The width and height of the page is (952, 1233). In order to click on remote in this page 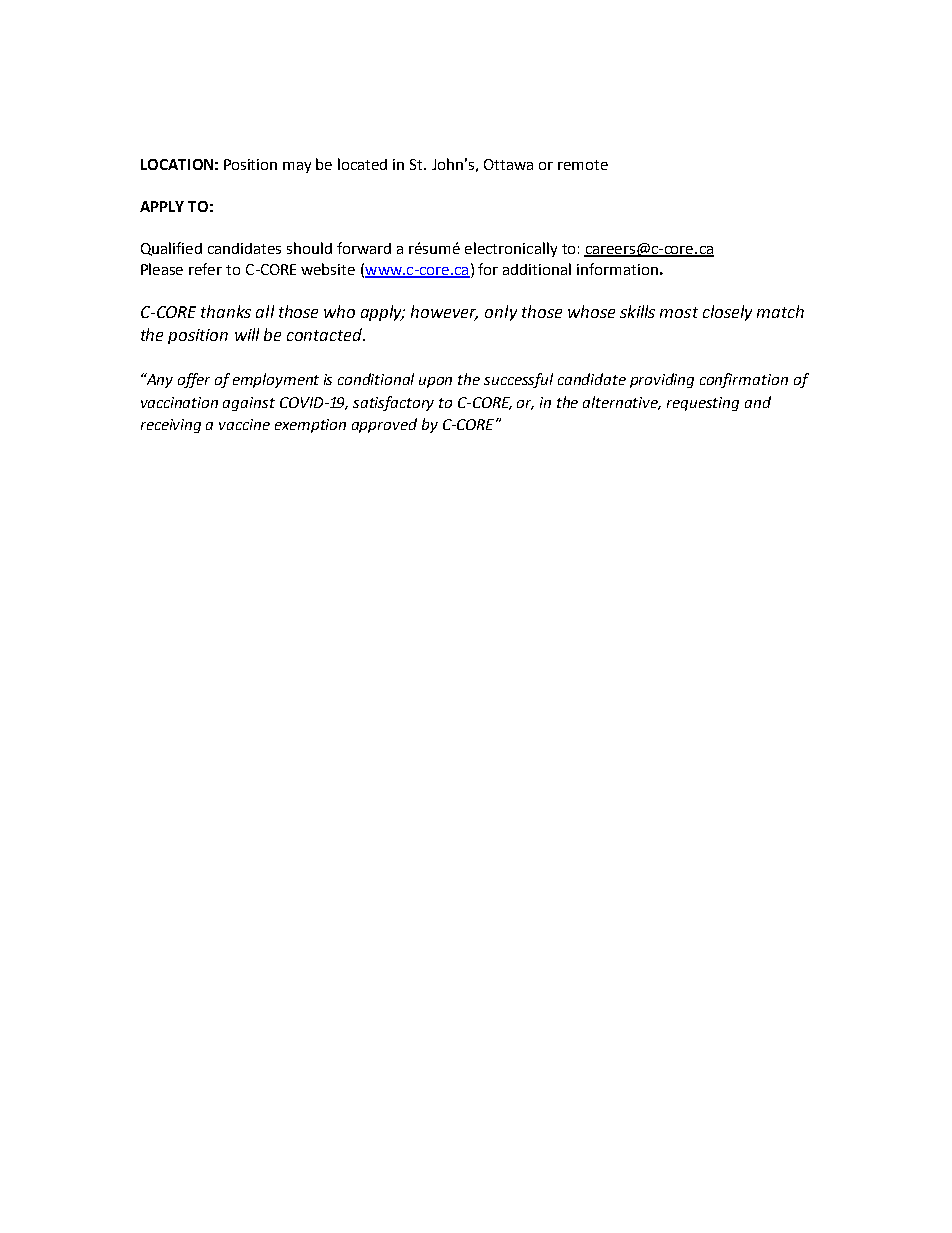, I will do `click(583, 165)`.
